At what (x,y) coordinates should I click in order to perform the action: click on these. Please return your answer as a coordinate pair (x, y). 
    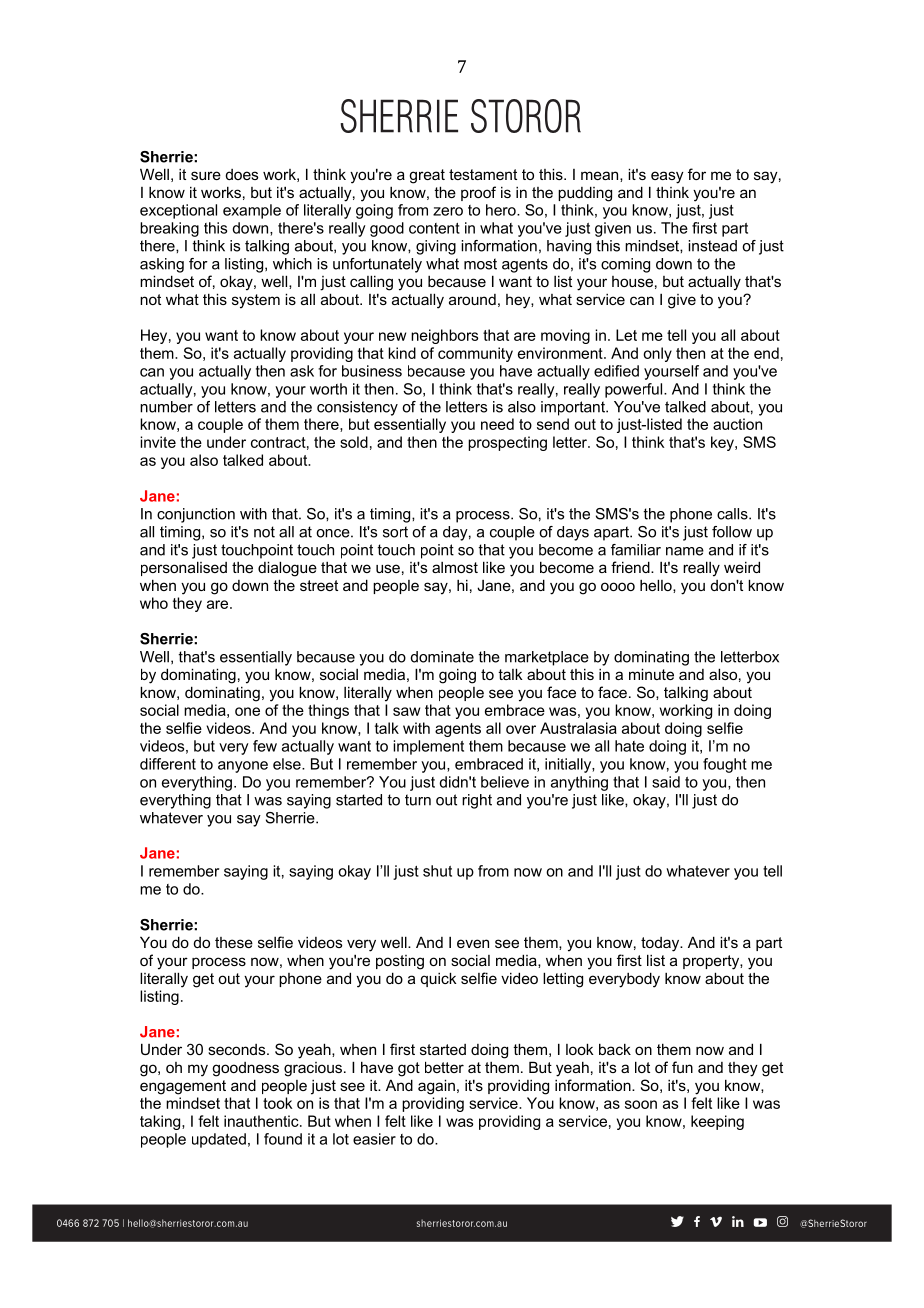
    Looking at the image, I should click on (234, 942).
